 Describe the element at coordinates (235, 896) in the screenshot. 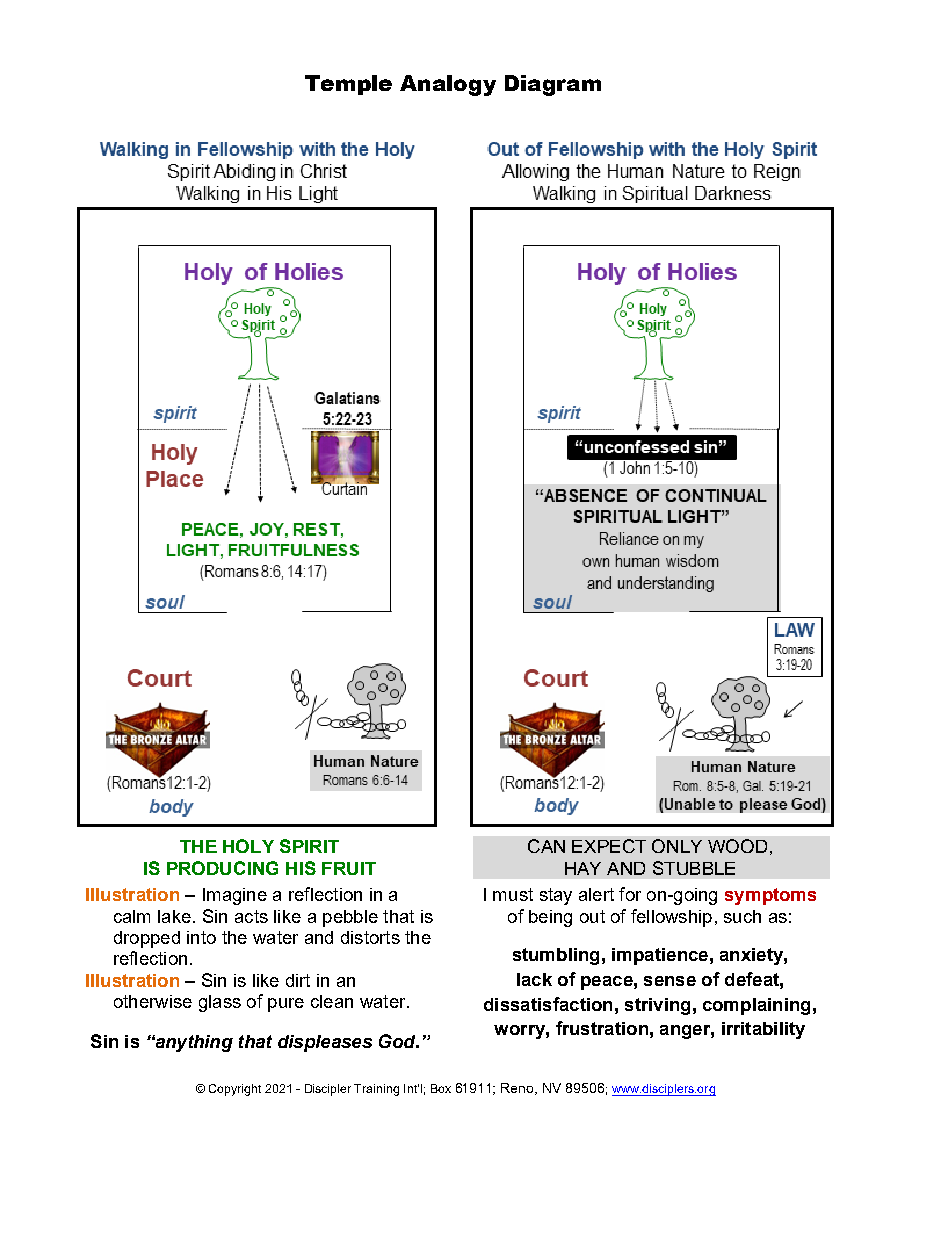

I see `Imagine` at that location.
